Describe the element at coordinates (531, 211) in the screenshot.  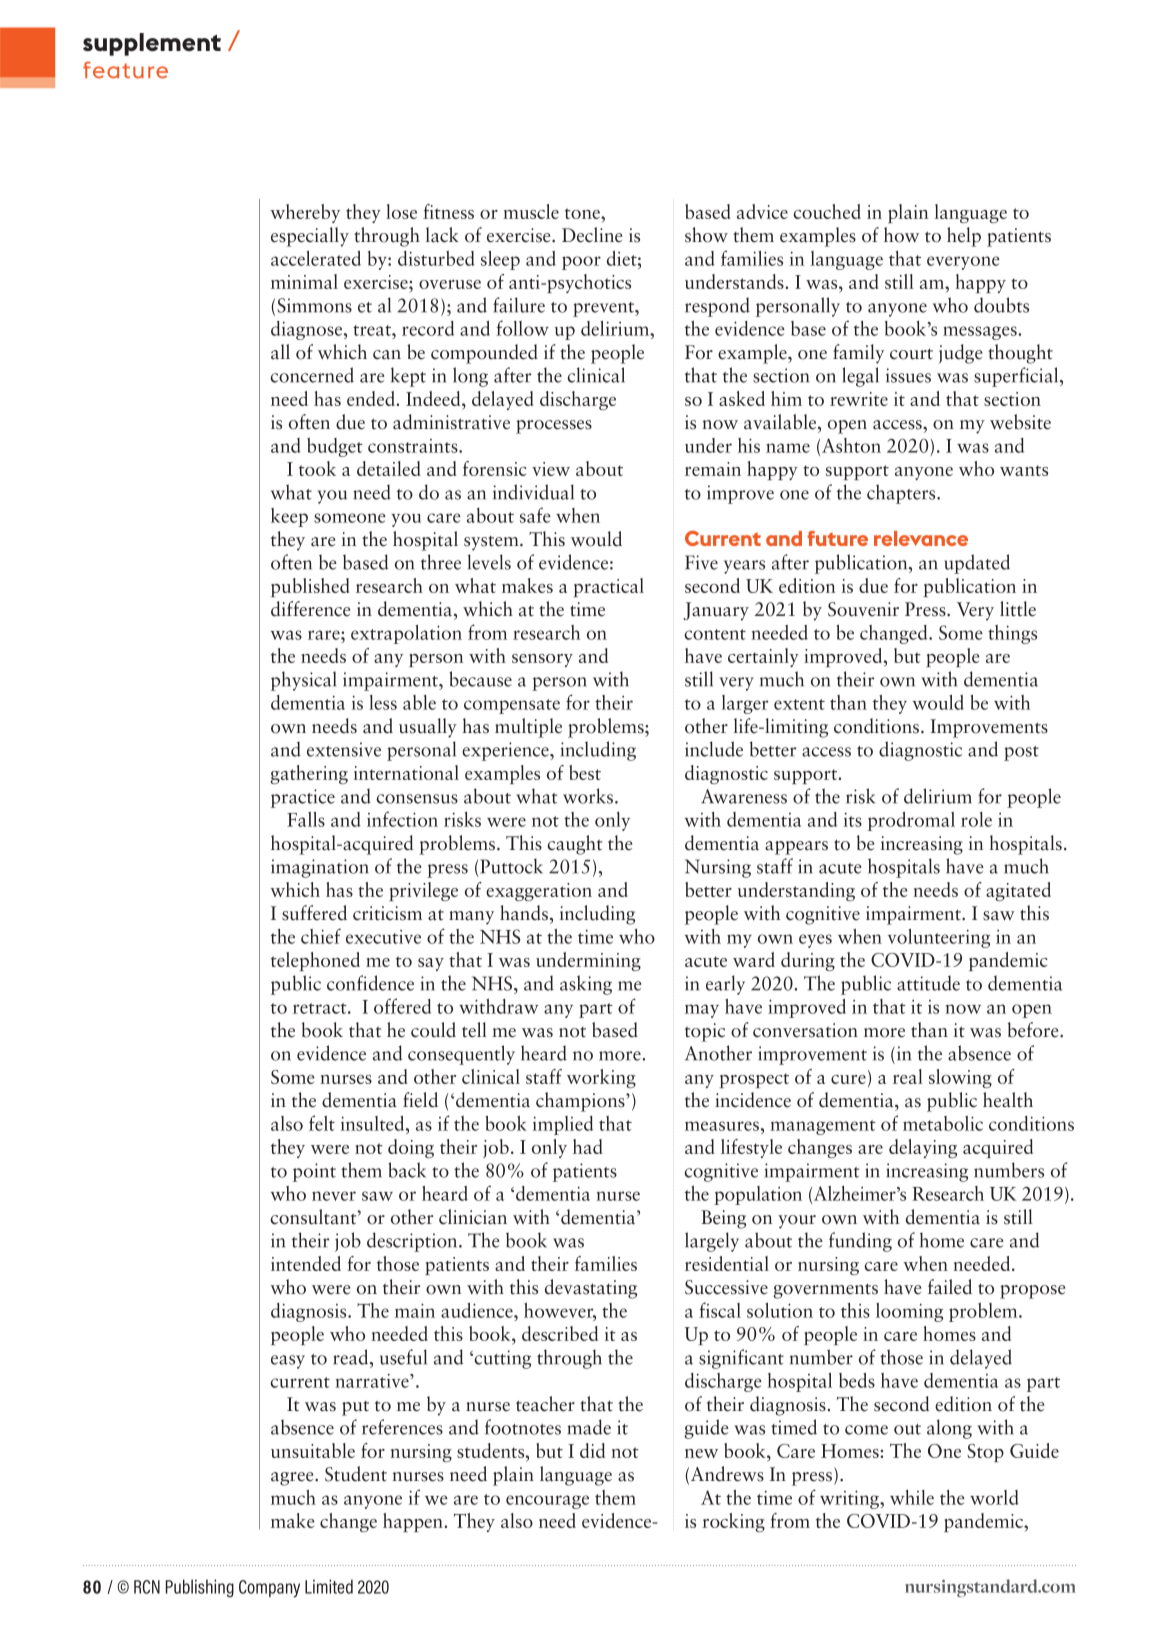
I see `muscle` at that location.
